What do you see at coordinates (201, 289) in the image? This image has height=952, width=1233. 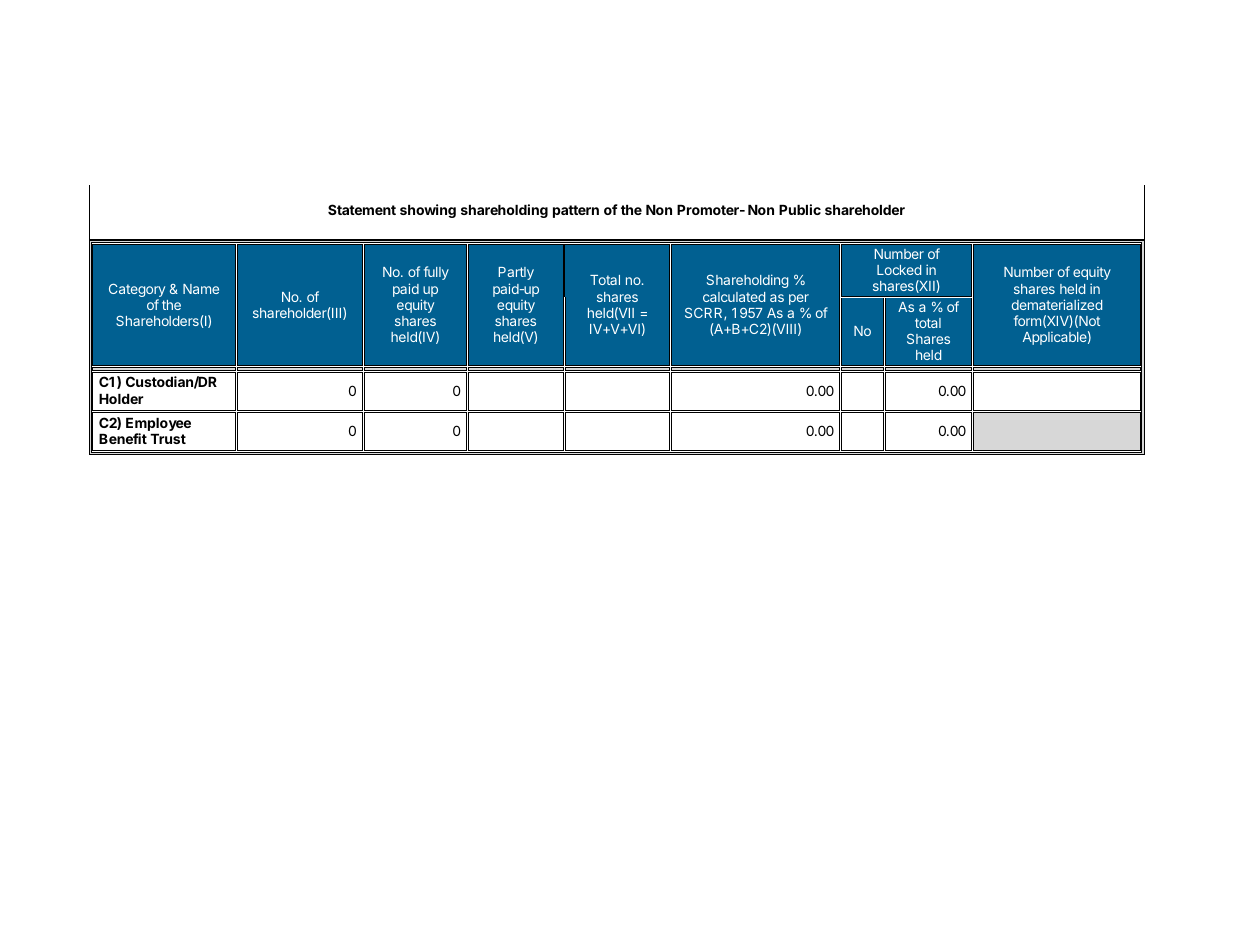 I see `Name` at bounding box center [201, 289].
